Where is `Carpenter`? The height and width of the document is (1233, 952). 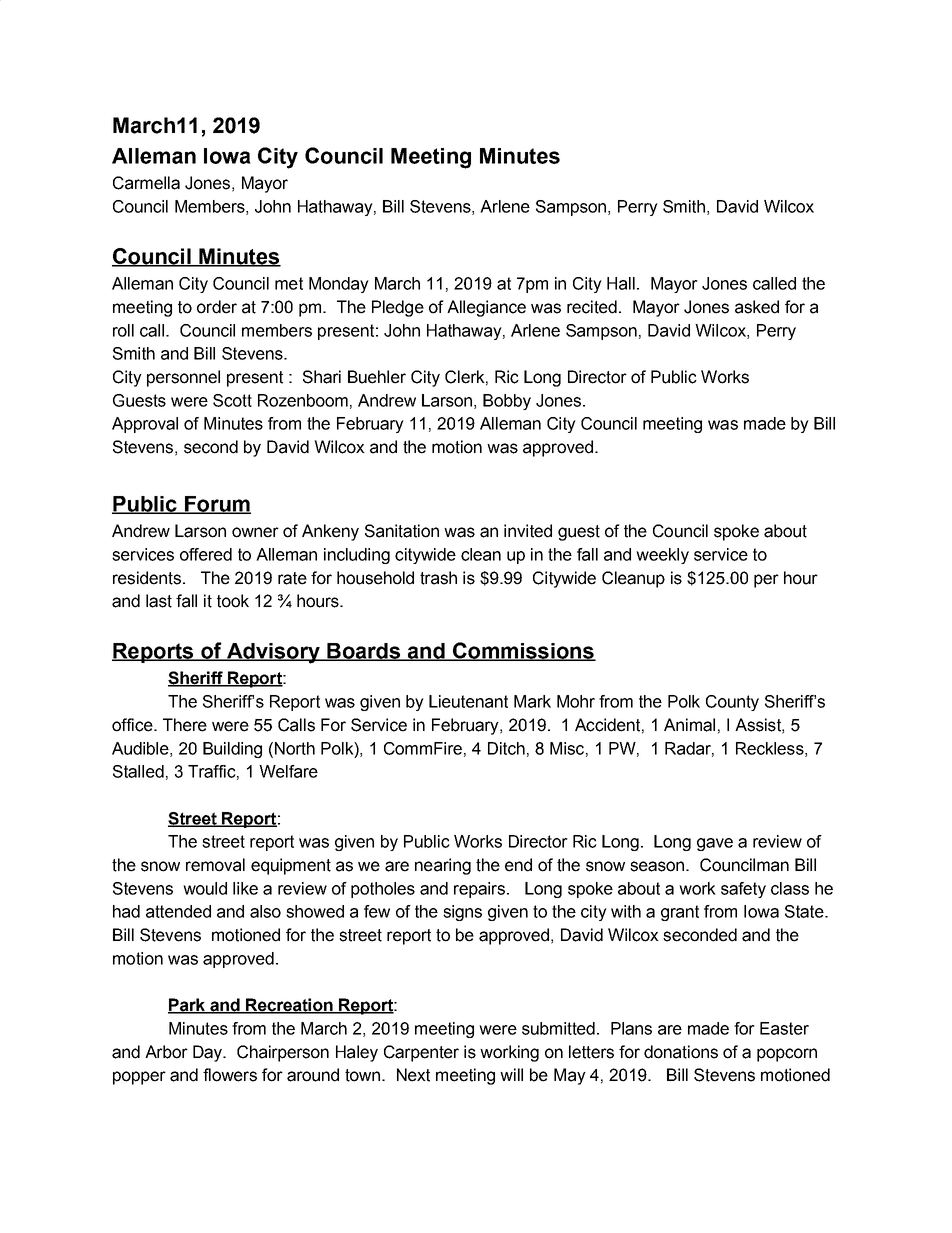
Carpenter is located at coordinates (421, 1053).
